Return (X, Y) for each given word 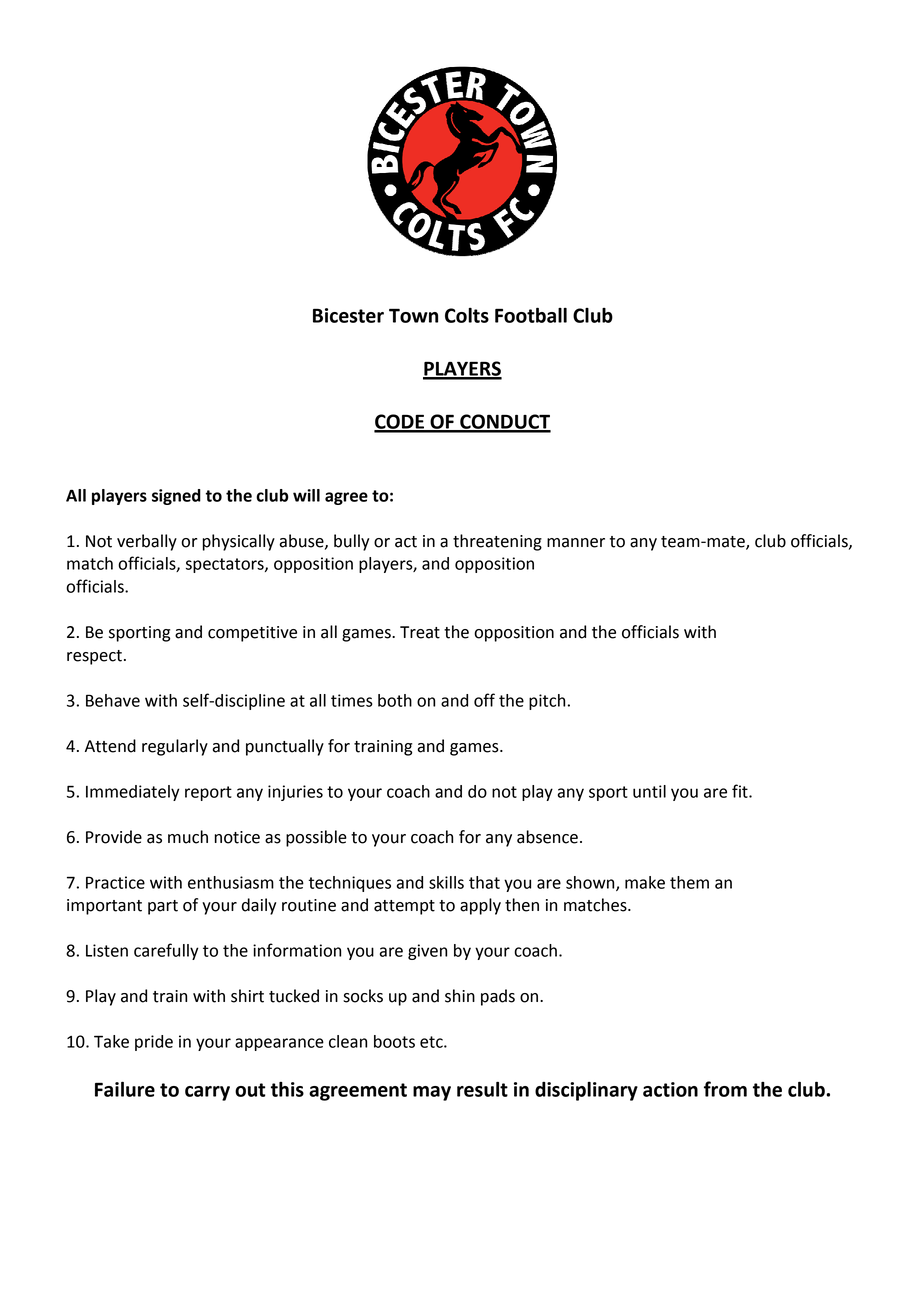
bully (351, 542)
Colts (467, 315)
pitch (547, 702)
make (645, 882)
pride (154, 1043)
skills (446, 882)
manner (576, 543)
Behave (113, 700)
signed (176, 497)
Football (531, 315)
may (432, 1093)
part (163, 907)
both (395, 700)
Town (413, 315)
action (670, 1089)
